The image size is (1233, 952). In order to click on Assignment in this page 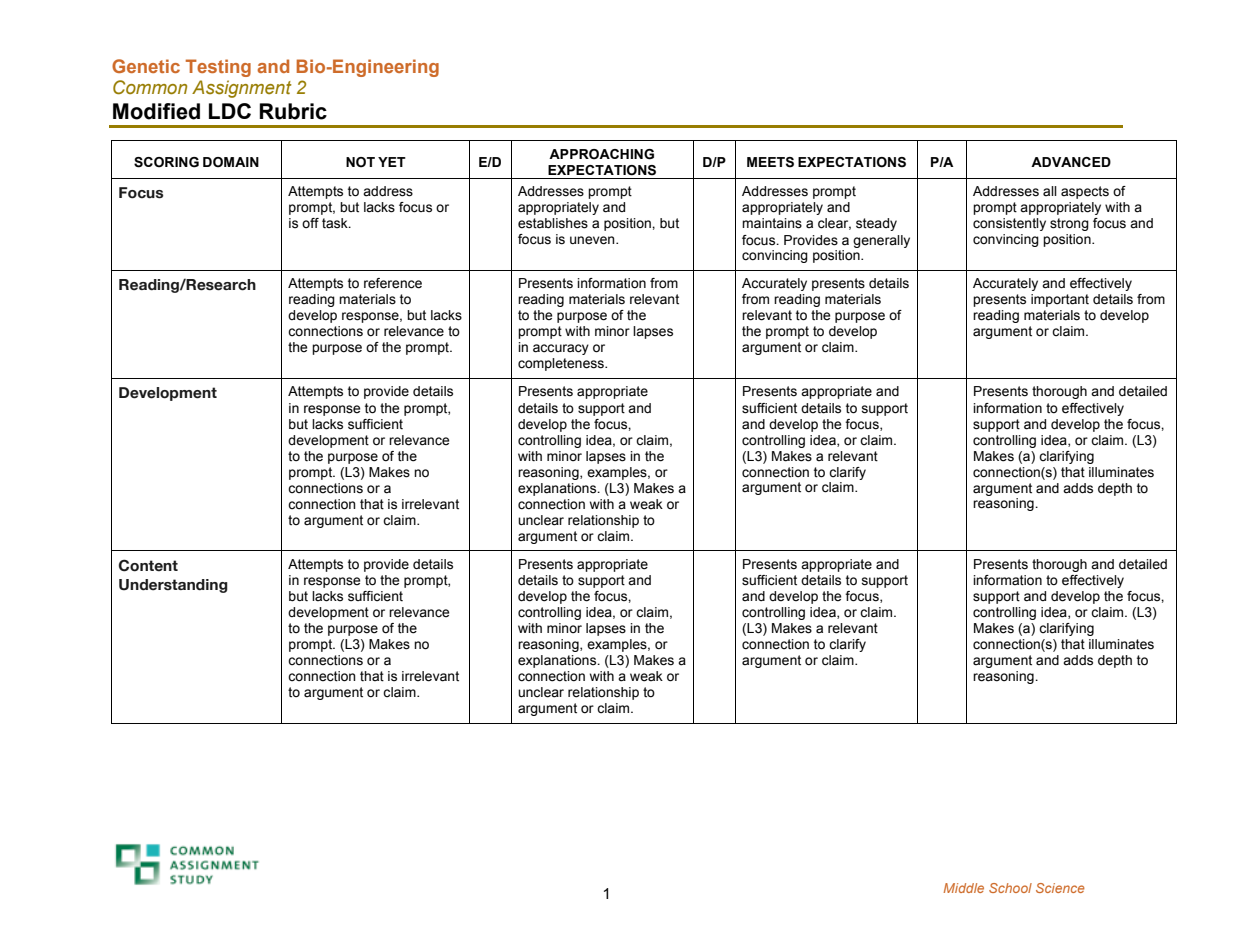, I will do `click(242, 89)`.
